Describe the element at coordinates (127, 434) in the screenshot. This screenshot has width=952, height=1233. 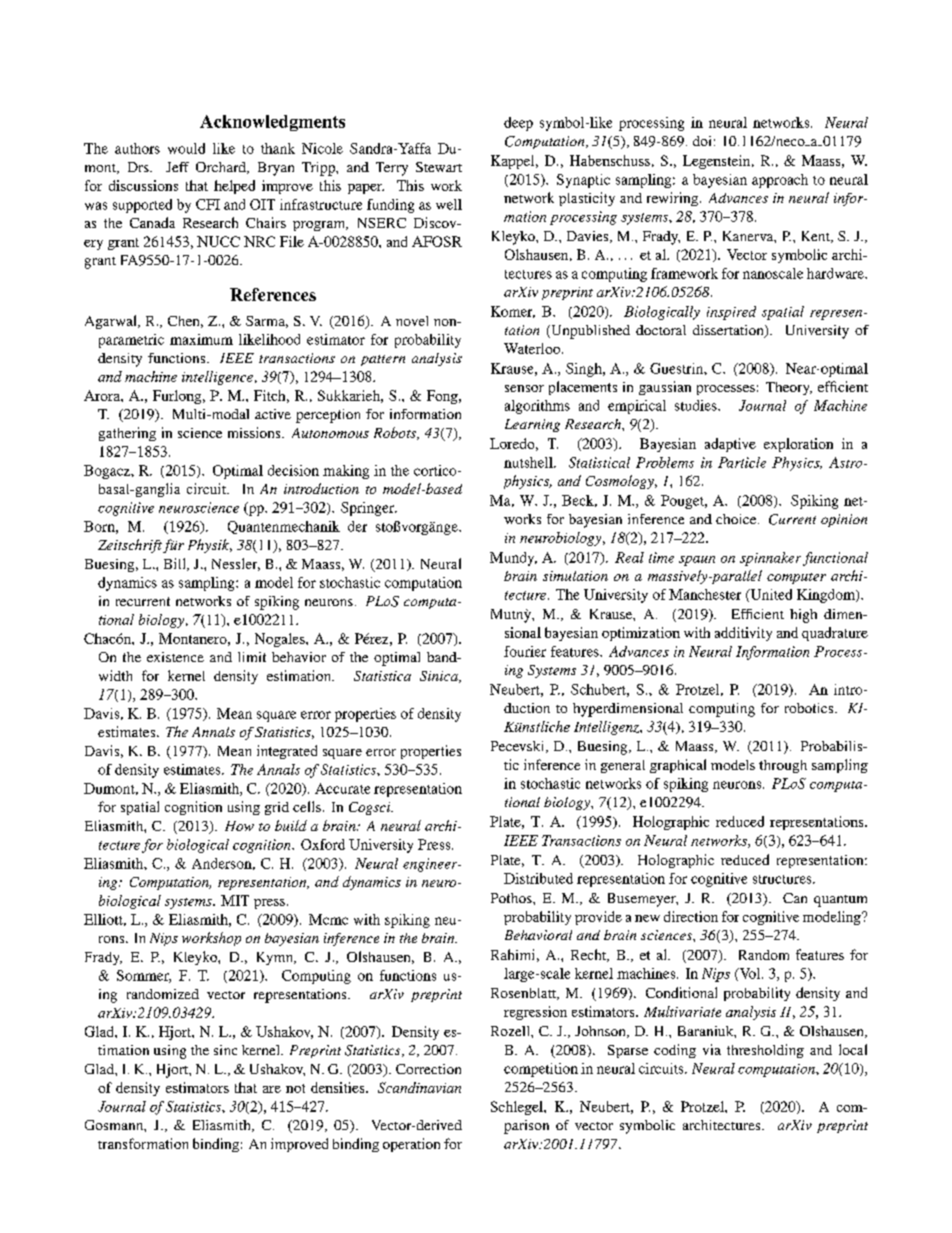
I see `gathering` at that location.
